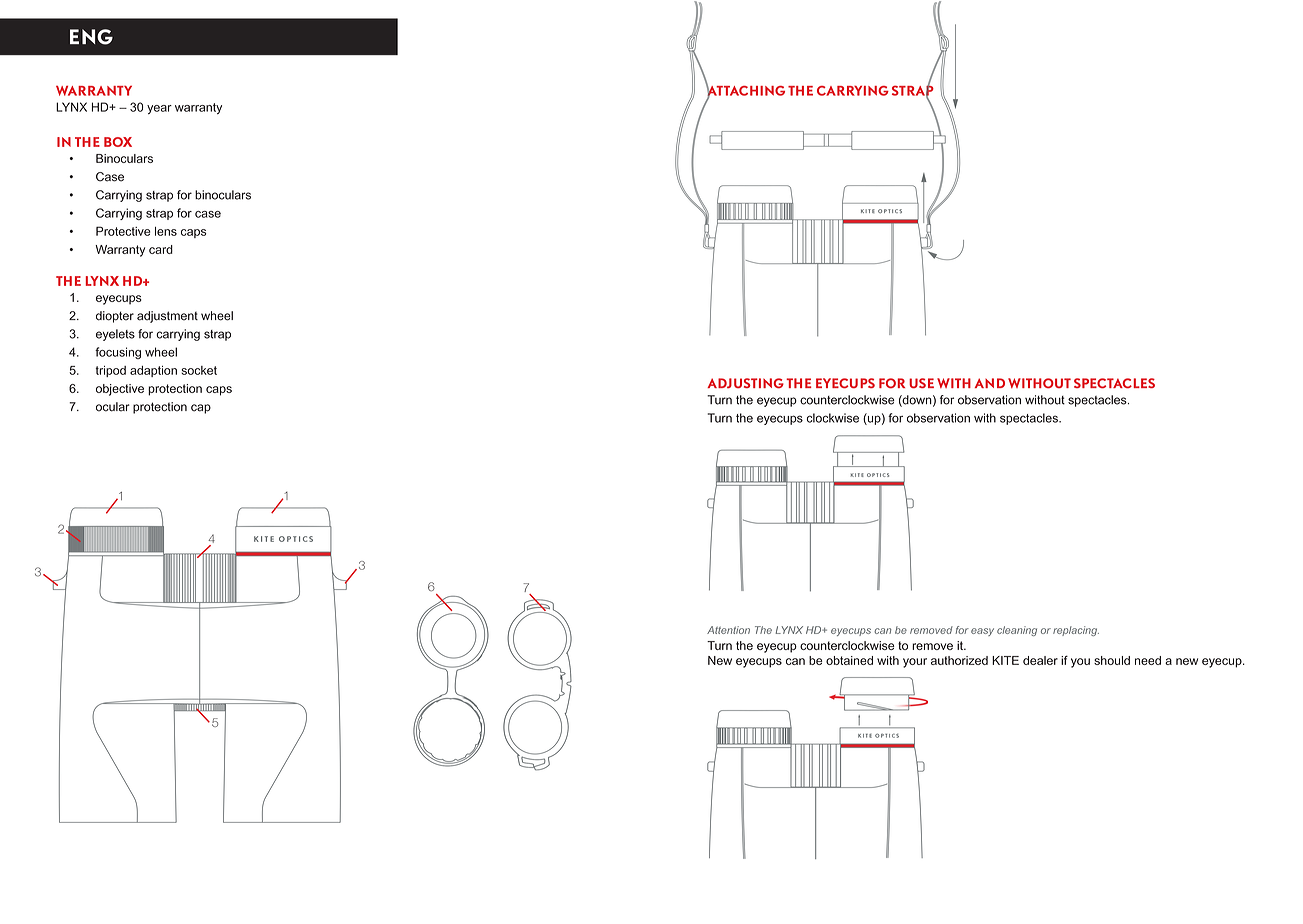  What do you see at coordinates (1017, 631) in the page?
I see `cleaning` at bounding box center [1017, 631].
